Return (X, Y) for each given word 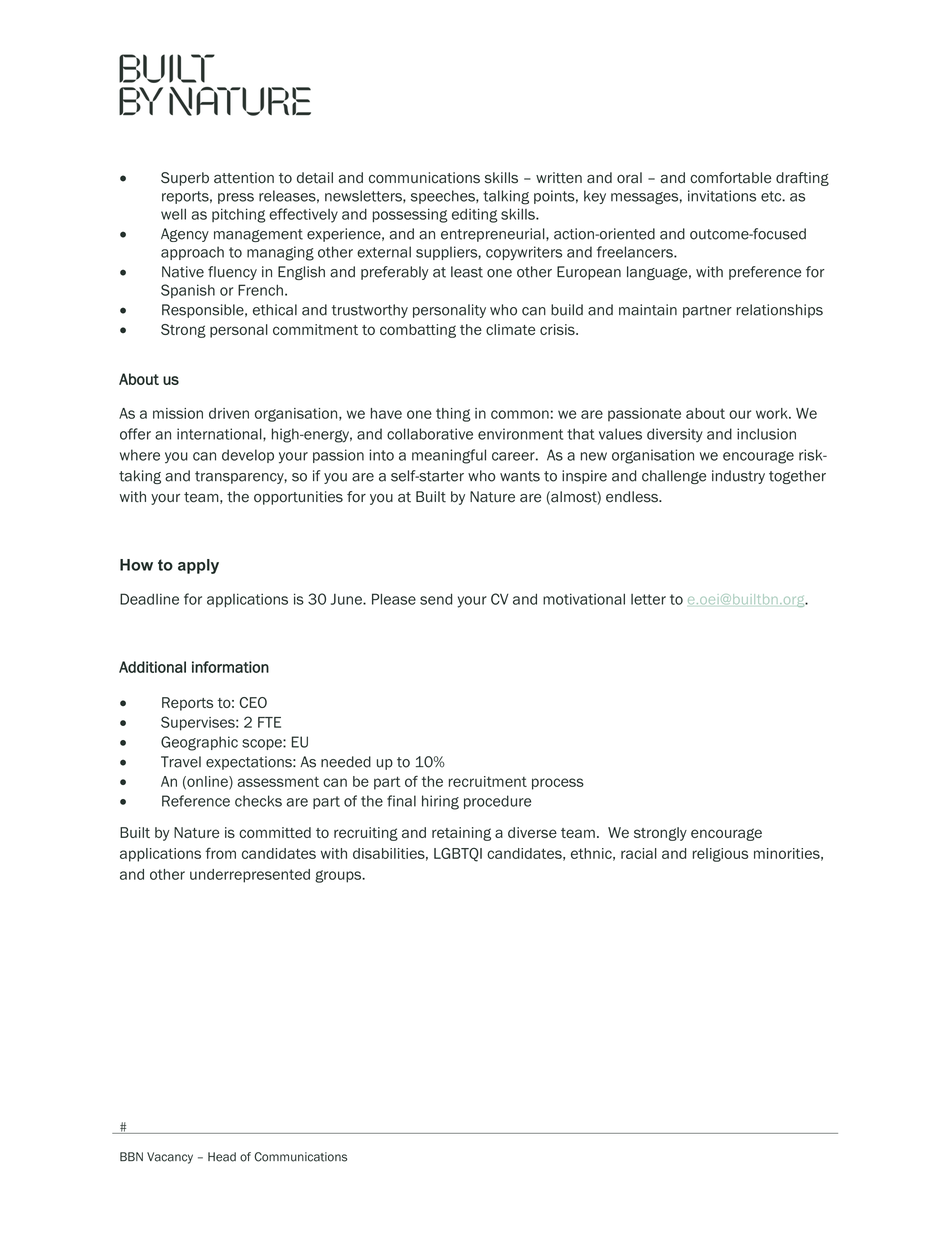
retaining (461, 834)
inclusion (766, 434)
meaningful (449, 456)
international (220, 434)
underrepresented (250, 876)
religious (720, 855)
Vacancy (170, 1158)
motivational (584, 599)
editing (475, 215)
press (236, 198)
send (436, 599)
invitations (722, 196)
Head (222, 1157)
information (230, 667)
